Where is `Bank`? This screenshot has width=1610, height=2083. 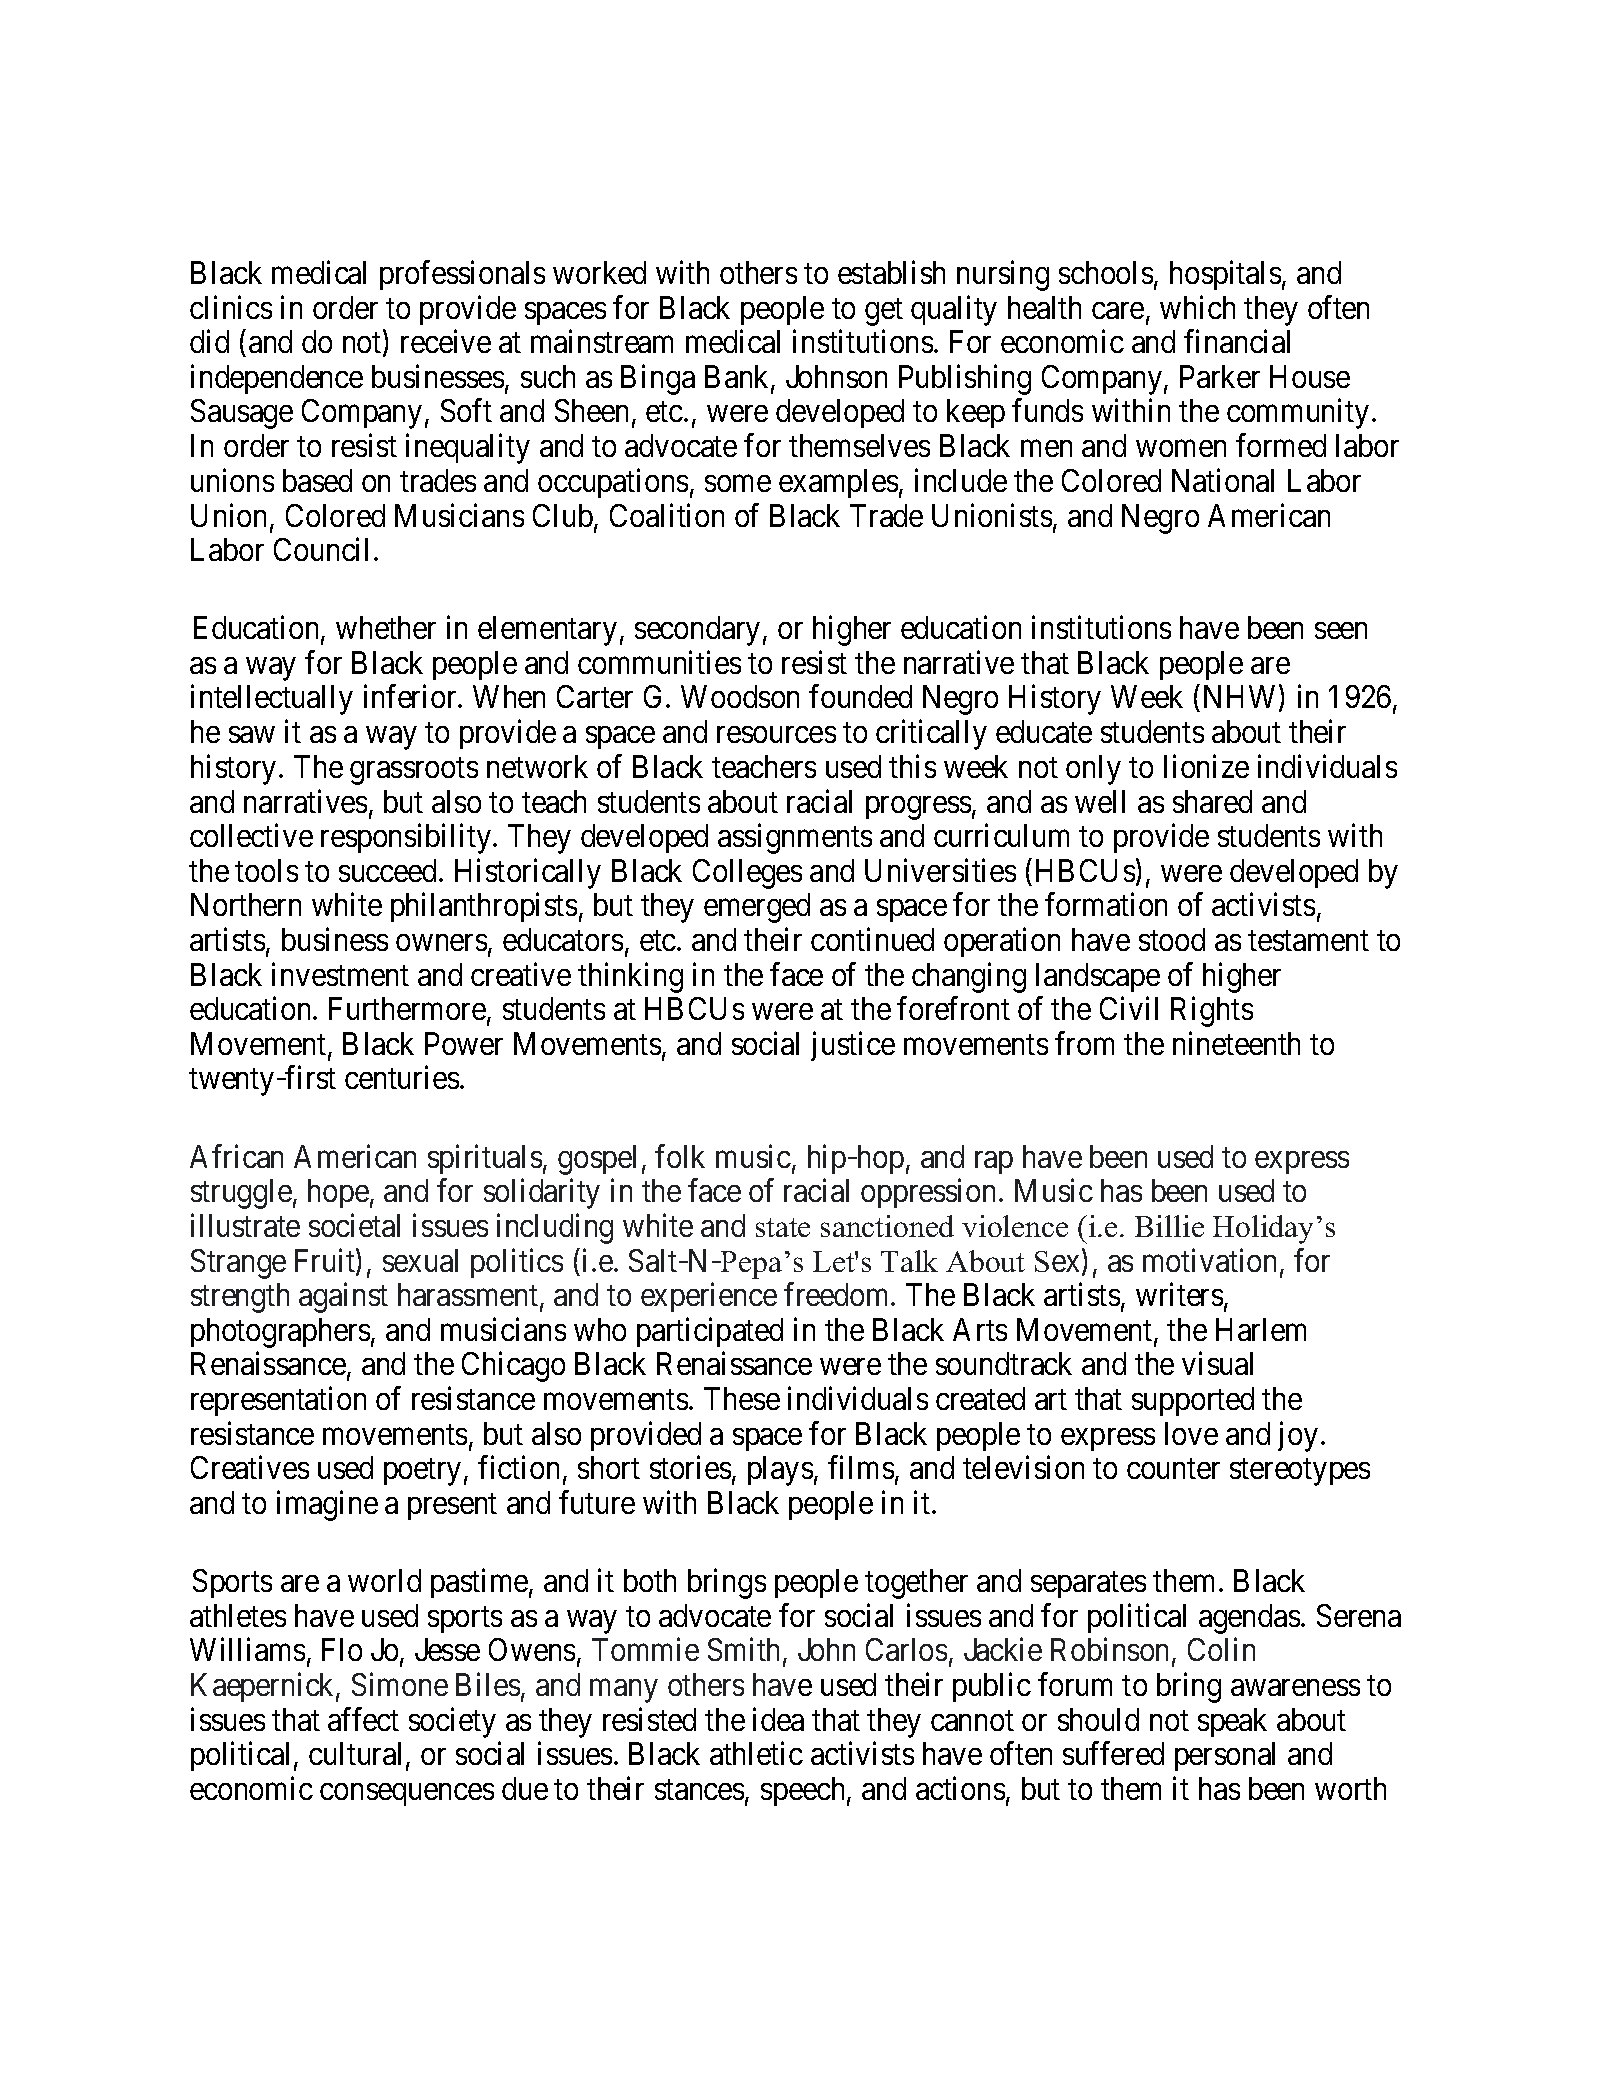
Bank is located at coordinates (738, 378).
